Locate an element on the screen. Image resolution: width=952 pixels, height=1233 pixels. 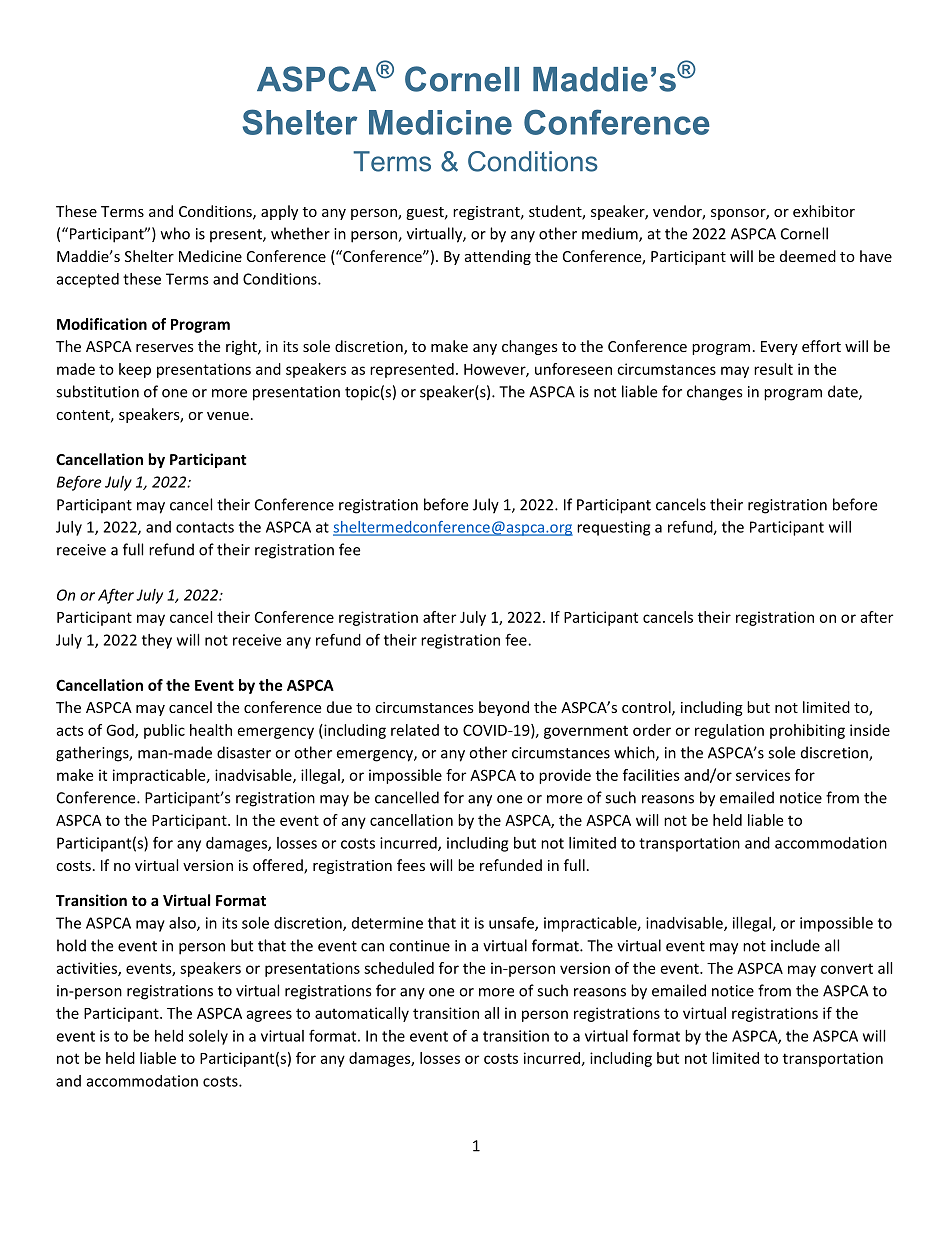
attending is located at coordinates (498, 257).
